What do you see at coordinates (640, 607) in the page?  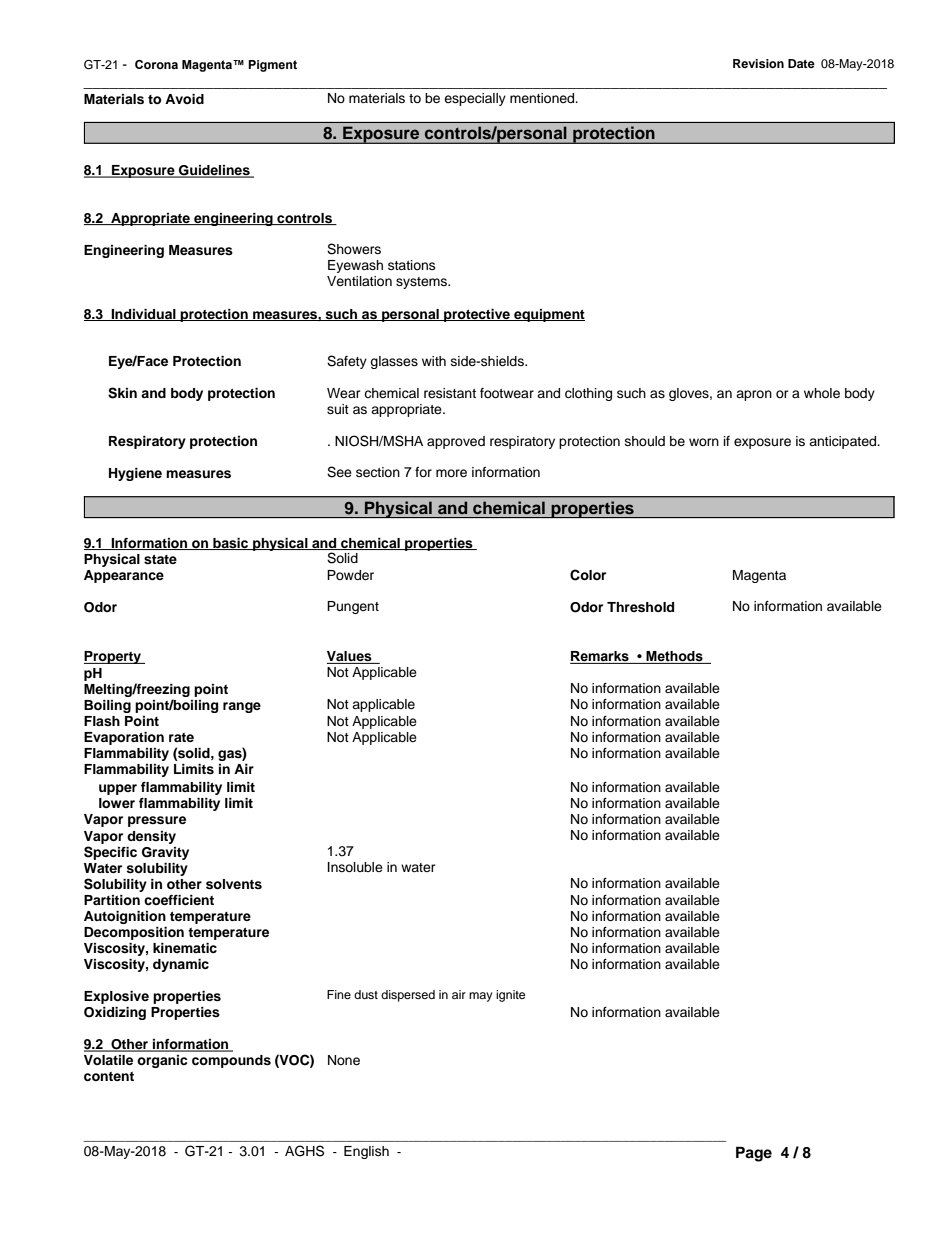 I see `Threshold` at bounding box center [640, 607].
